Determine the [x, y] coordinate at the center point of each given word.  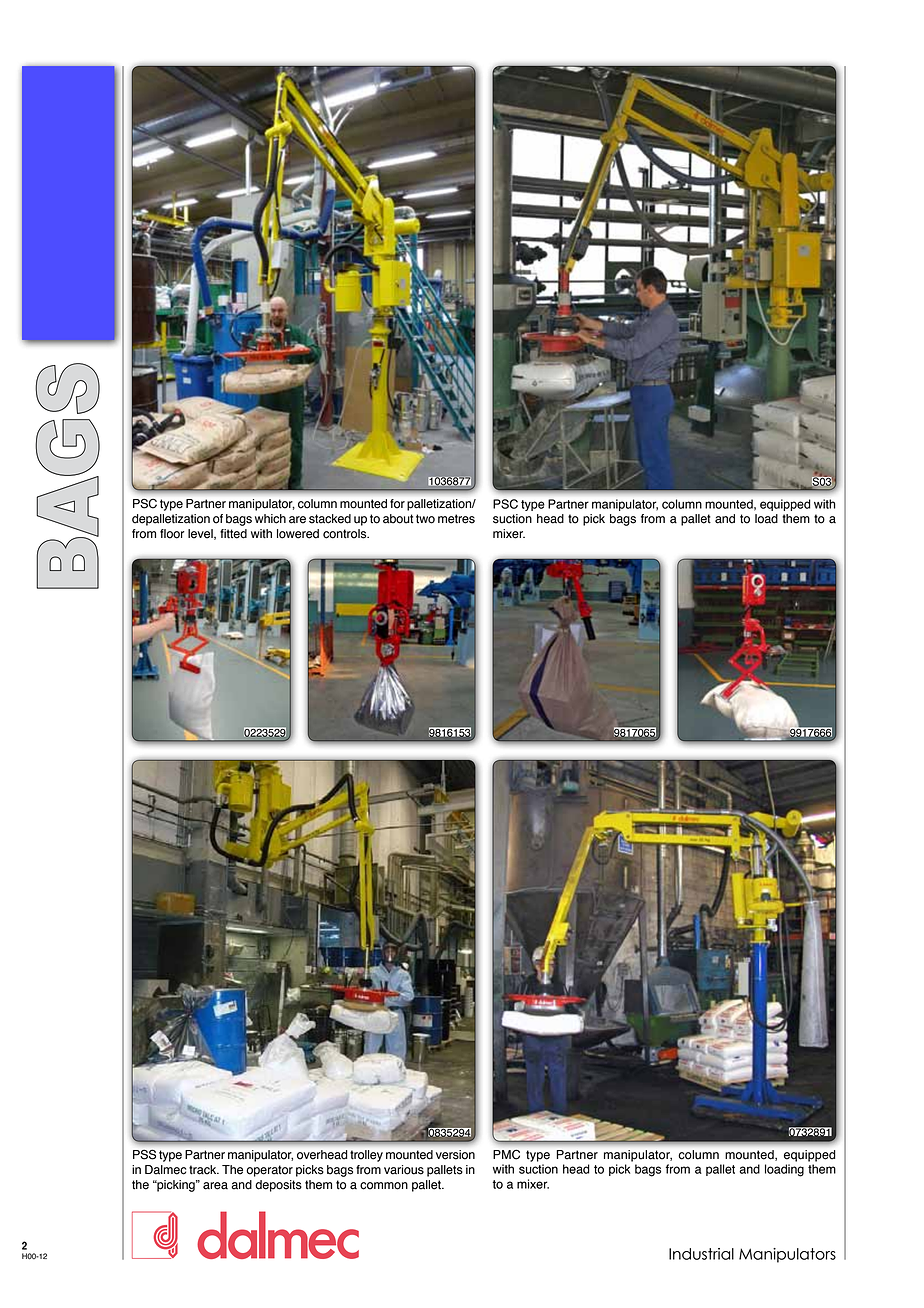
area [215, 1186]
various [404, 1170]
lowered [298, 534]
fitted [233, 534]
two [425, 519]
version [455, 1155]
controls [346, 534]
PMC [506, 1154]
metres [456, 519]
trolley [366, 1156]
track [204, 1170]
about [398, 519]
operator [269, 1171]
